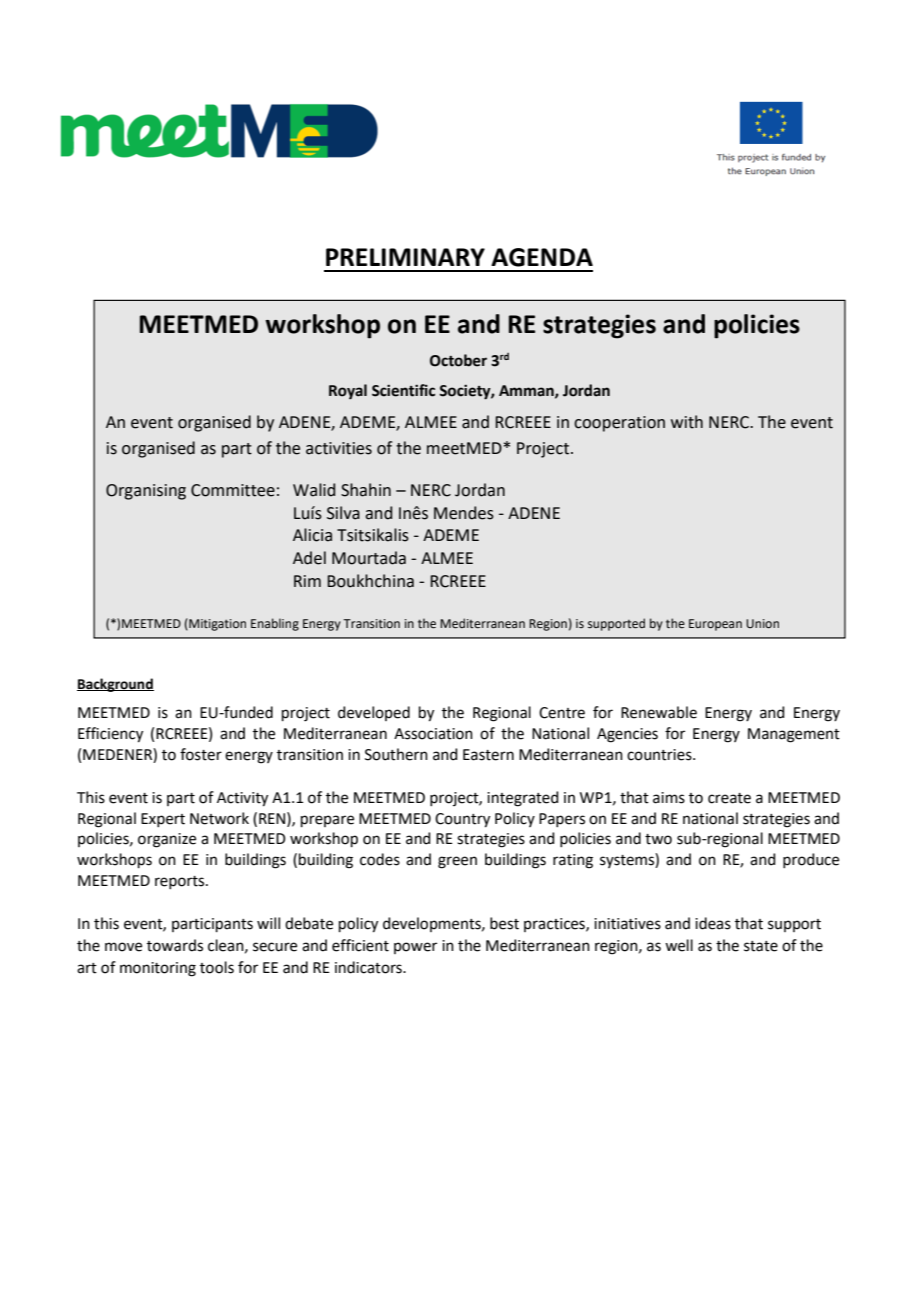 The width and height of the document is (924, 1308). What do you see at coordinates (659, 712) in the document?
I see `Renewable` at bounding box center [659, 712].
